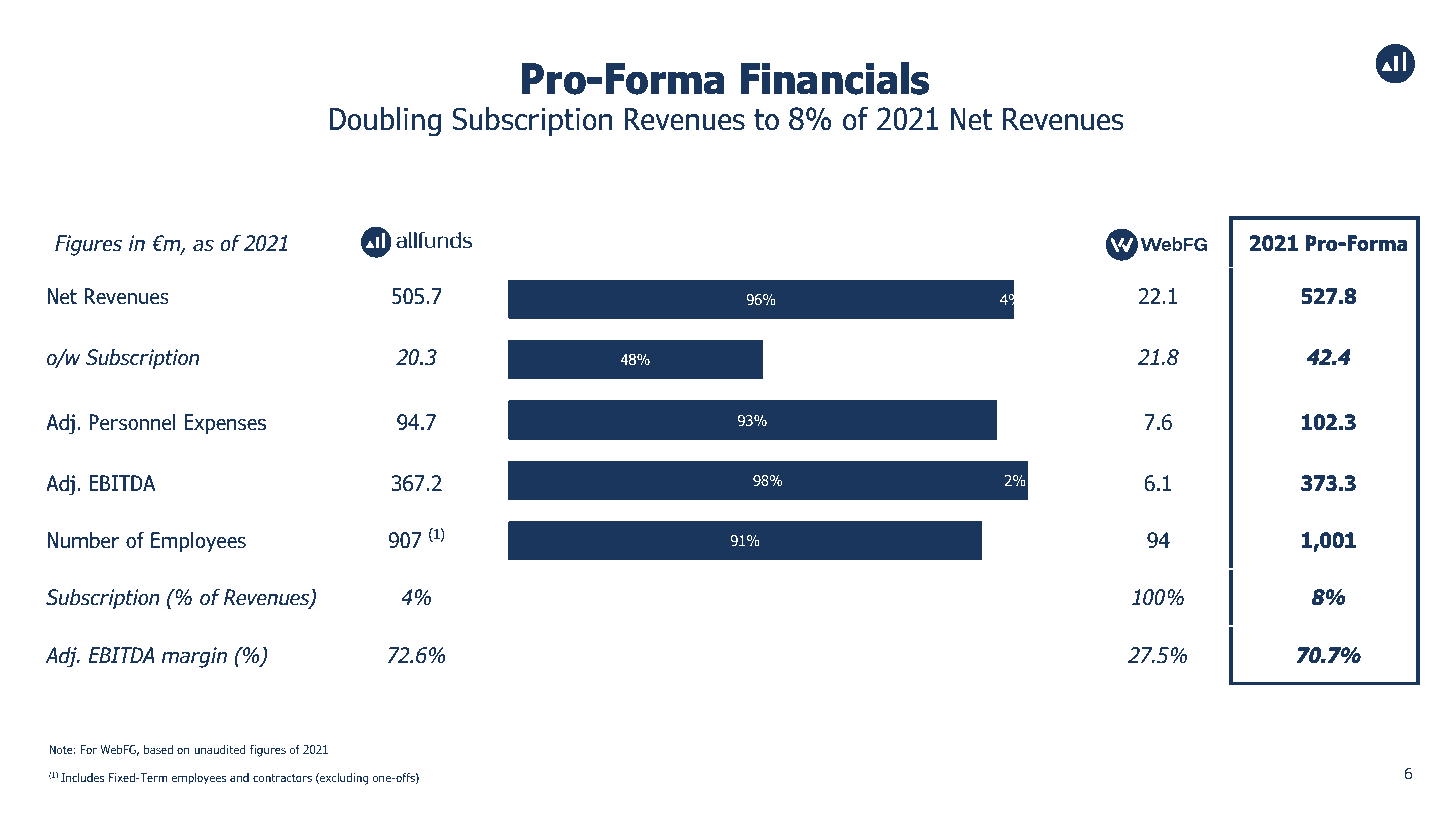  Describe the element at coordinates (385, 122) in the screenshot. I see `Doubling` at that location.
